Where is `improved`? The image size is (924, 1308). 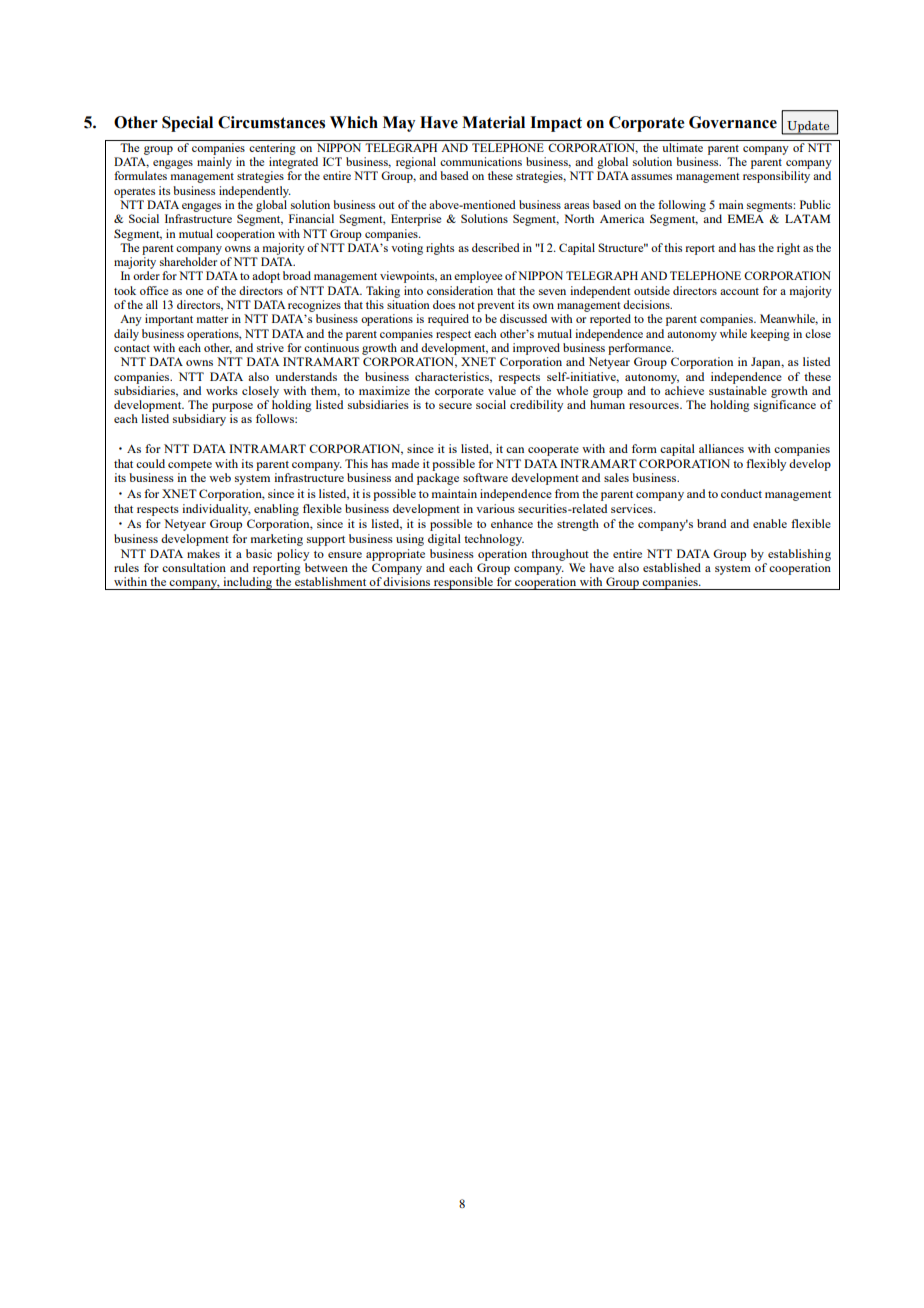
improved is located at coordinates (536, 349).
